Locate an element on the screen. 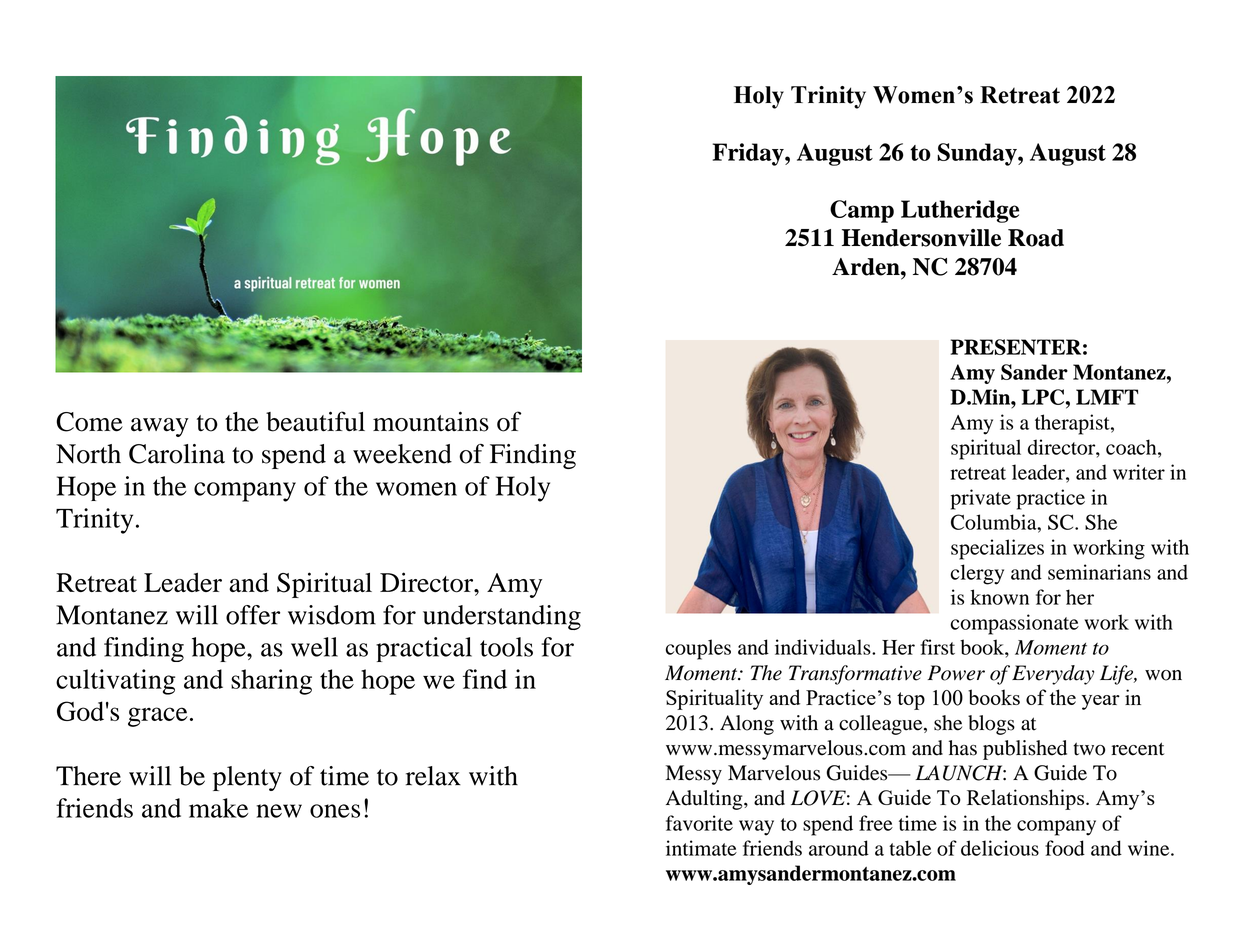  make is located at coordinates (218, 808).
